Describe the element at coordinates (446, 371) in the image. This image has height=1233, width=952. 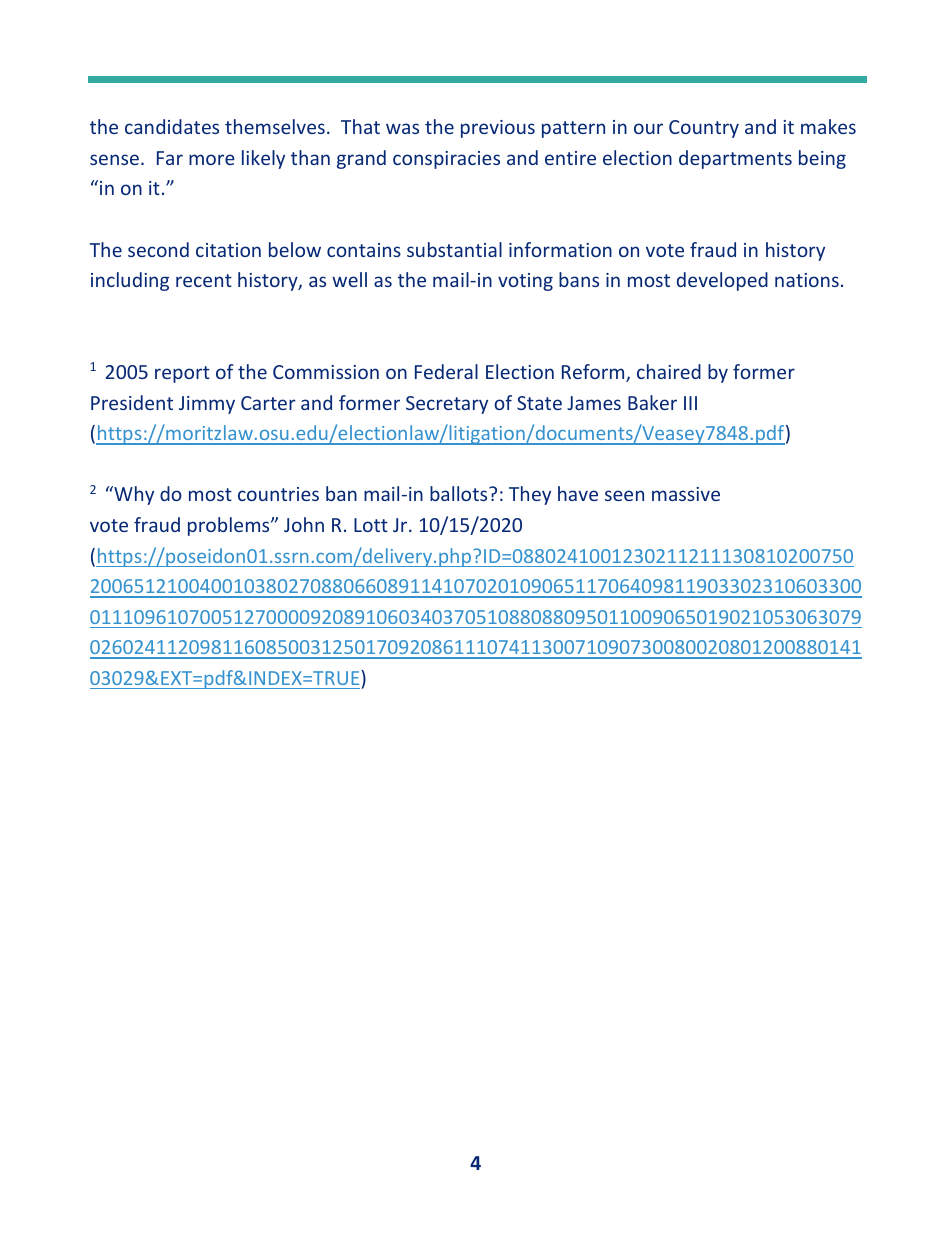
I see `Federal` at that location.
